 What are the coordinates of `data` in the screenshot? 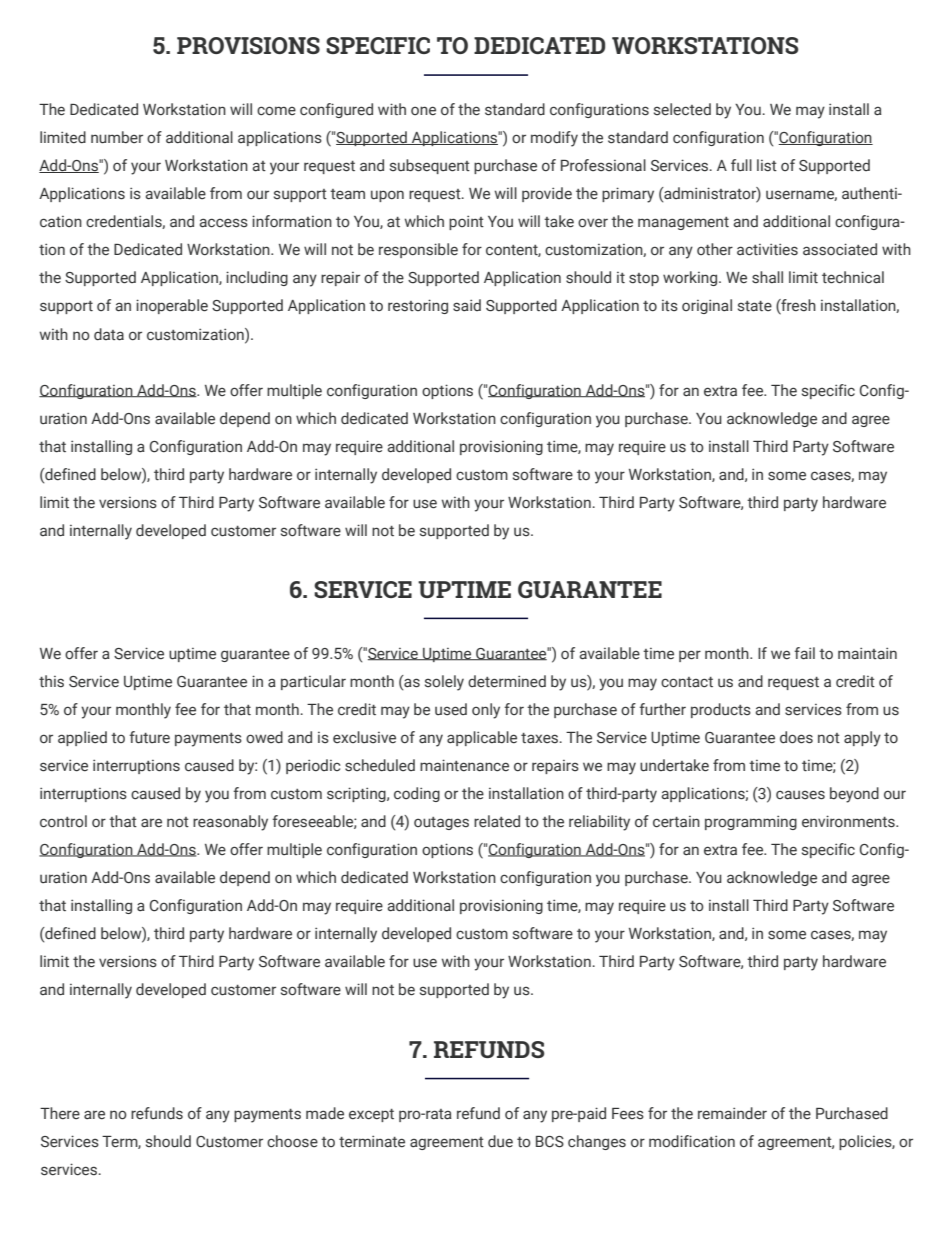 It's located at (109, 334).
